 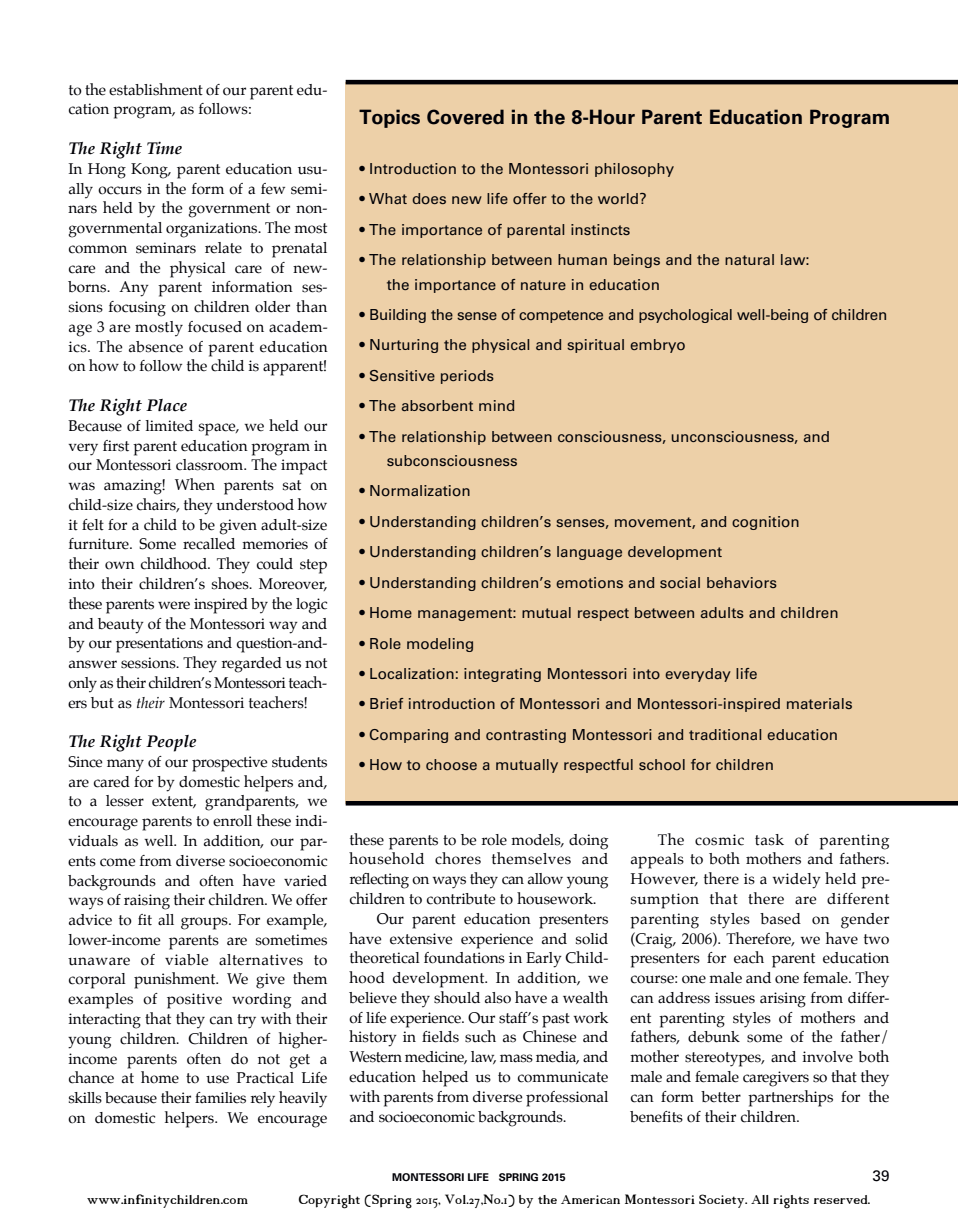 I want to click on American, so click(x=590, y=1199).
